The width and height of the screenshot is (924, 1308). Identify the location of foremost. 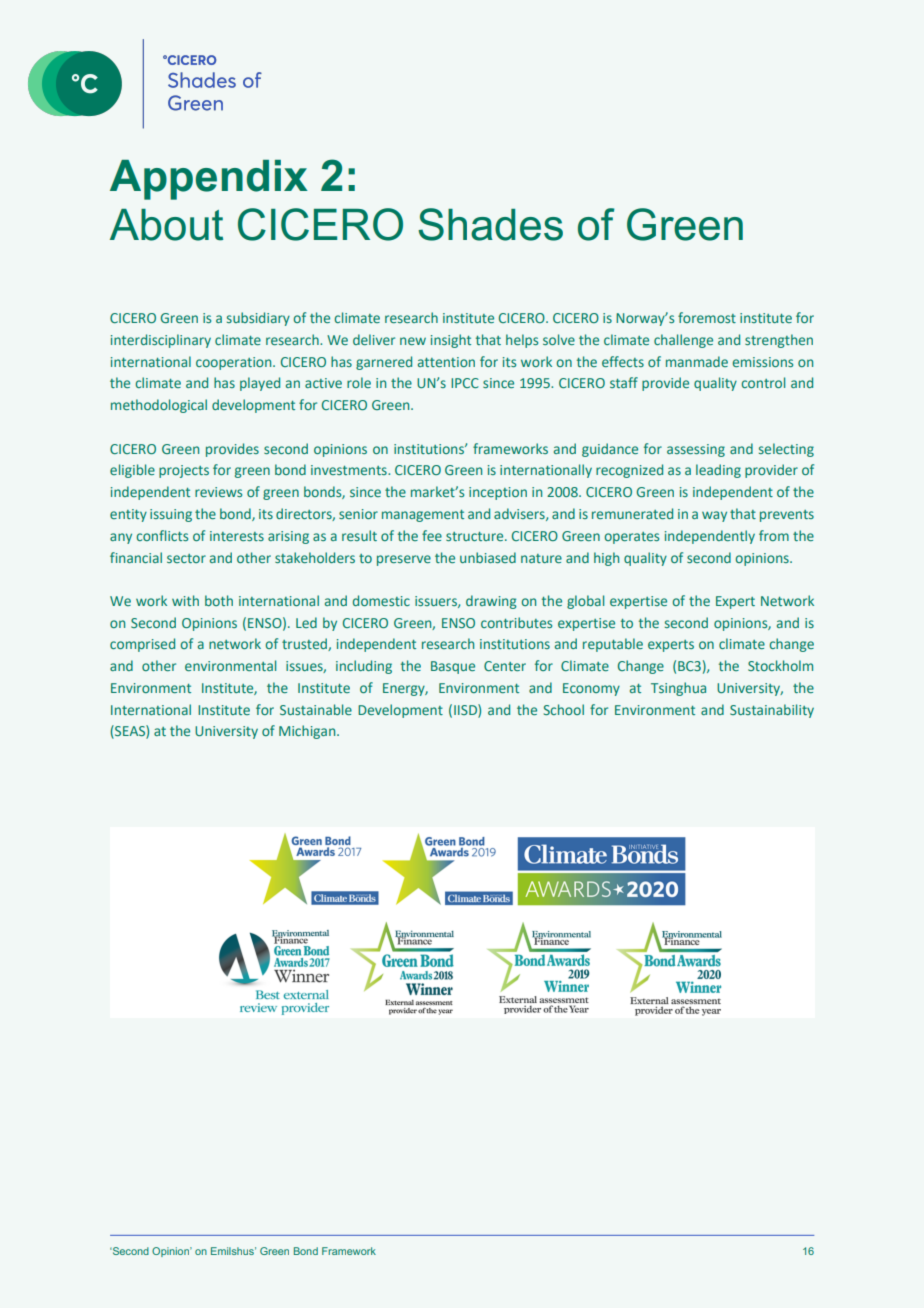
(707, 317).
